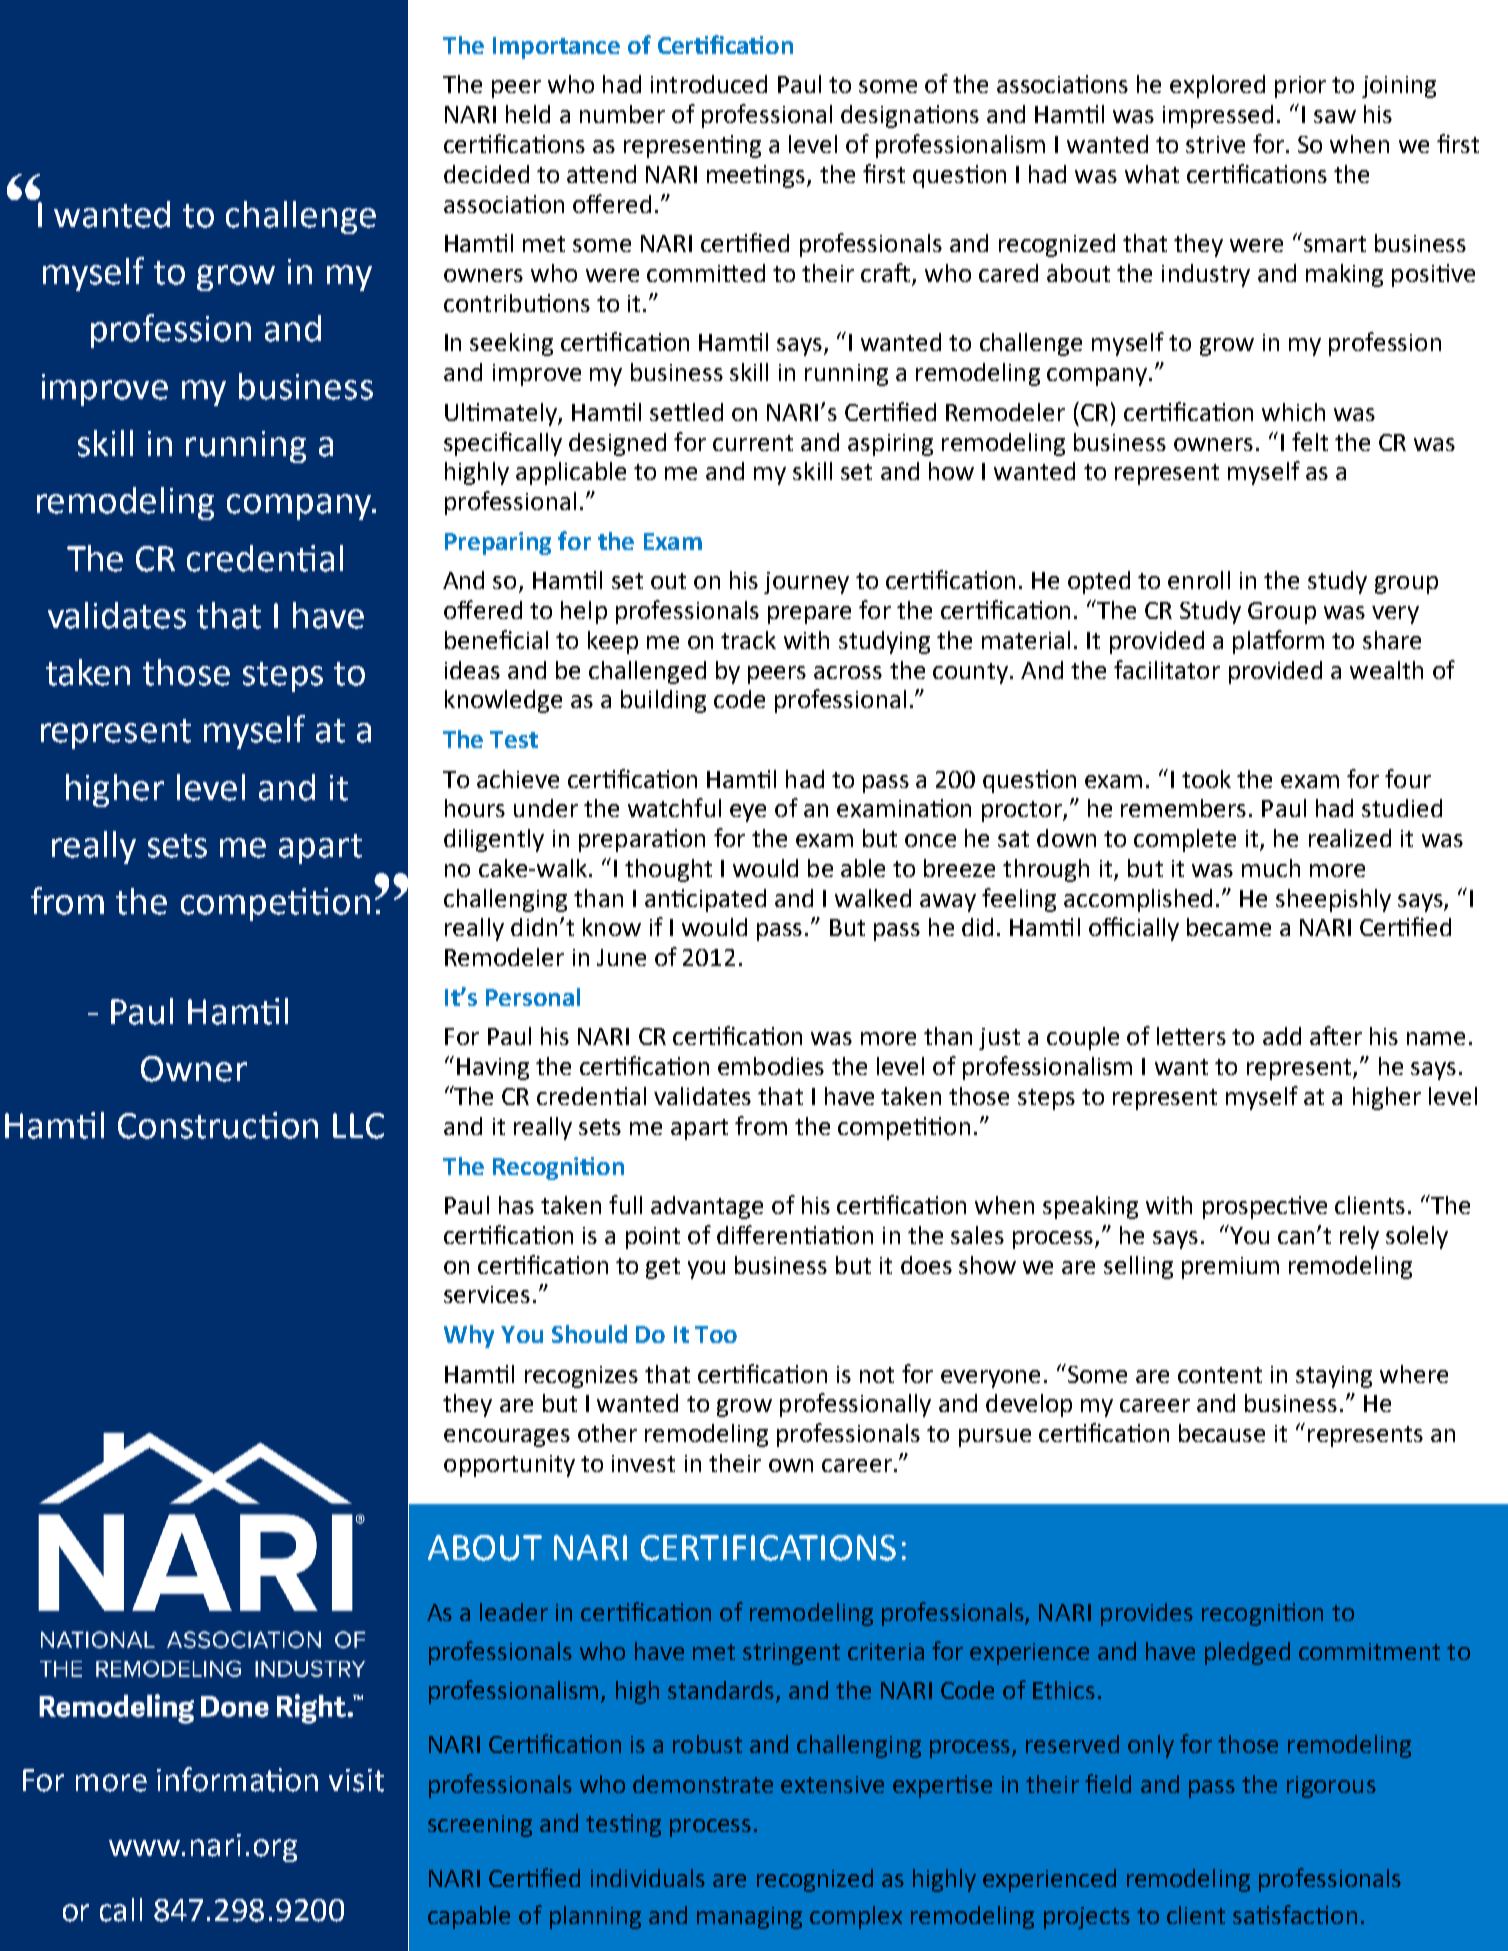 Image resolution: width=1508 pixels, height=1951 pixels. What do you see at coordinates (1300, 87) in the document?
I see `prior` at bounding box center [1300, 87].
